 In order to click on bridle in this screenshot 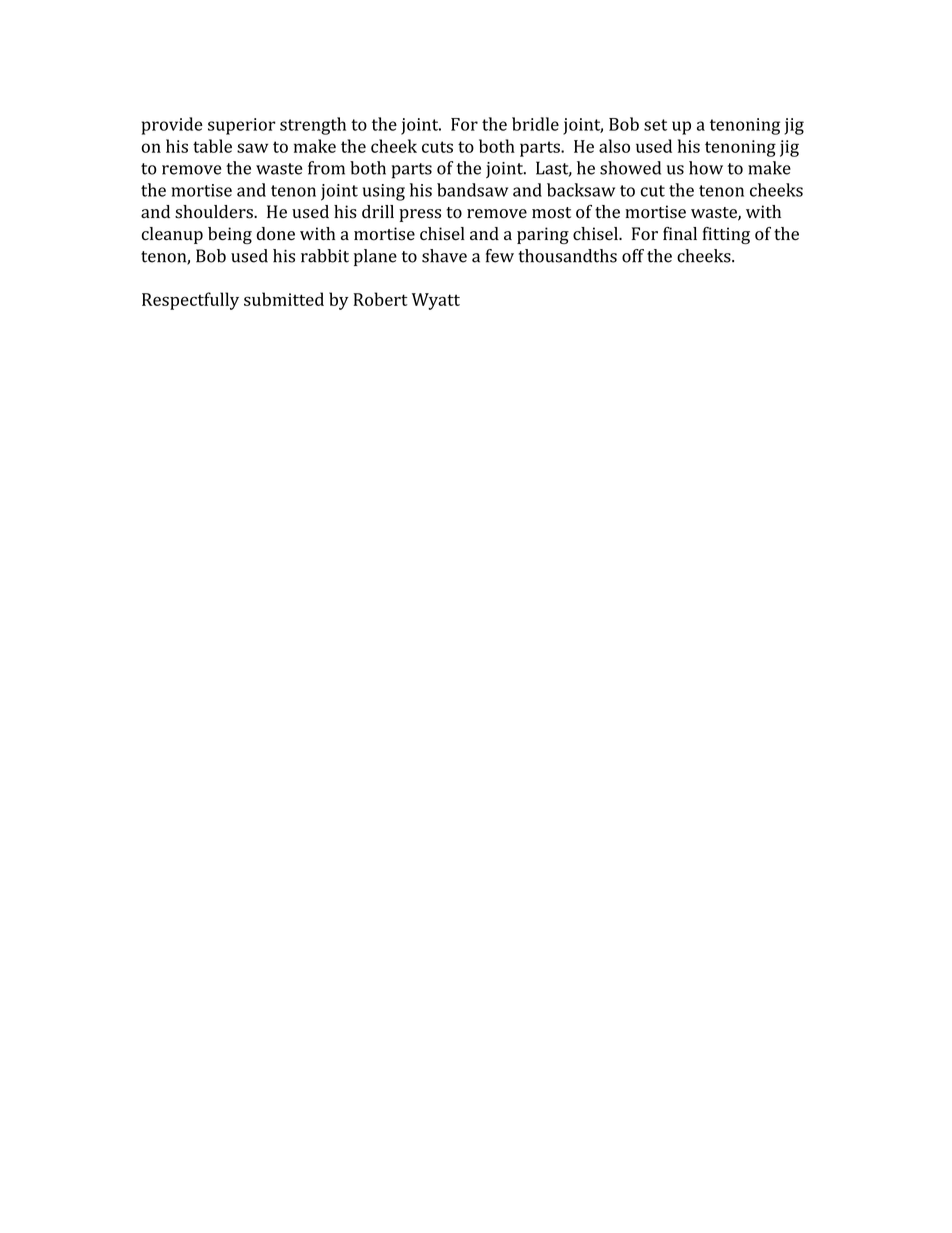, I will do `click(535, 124)`.
